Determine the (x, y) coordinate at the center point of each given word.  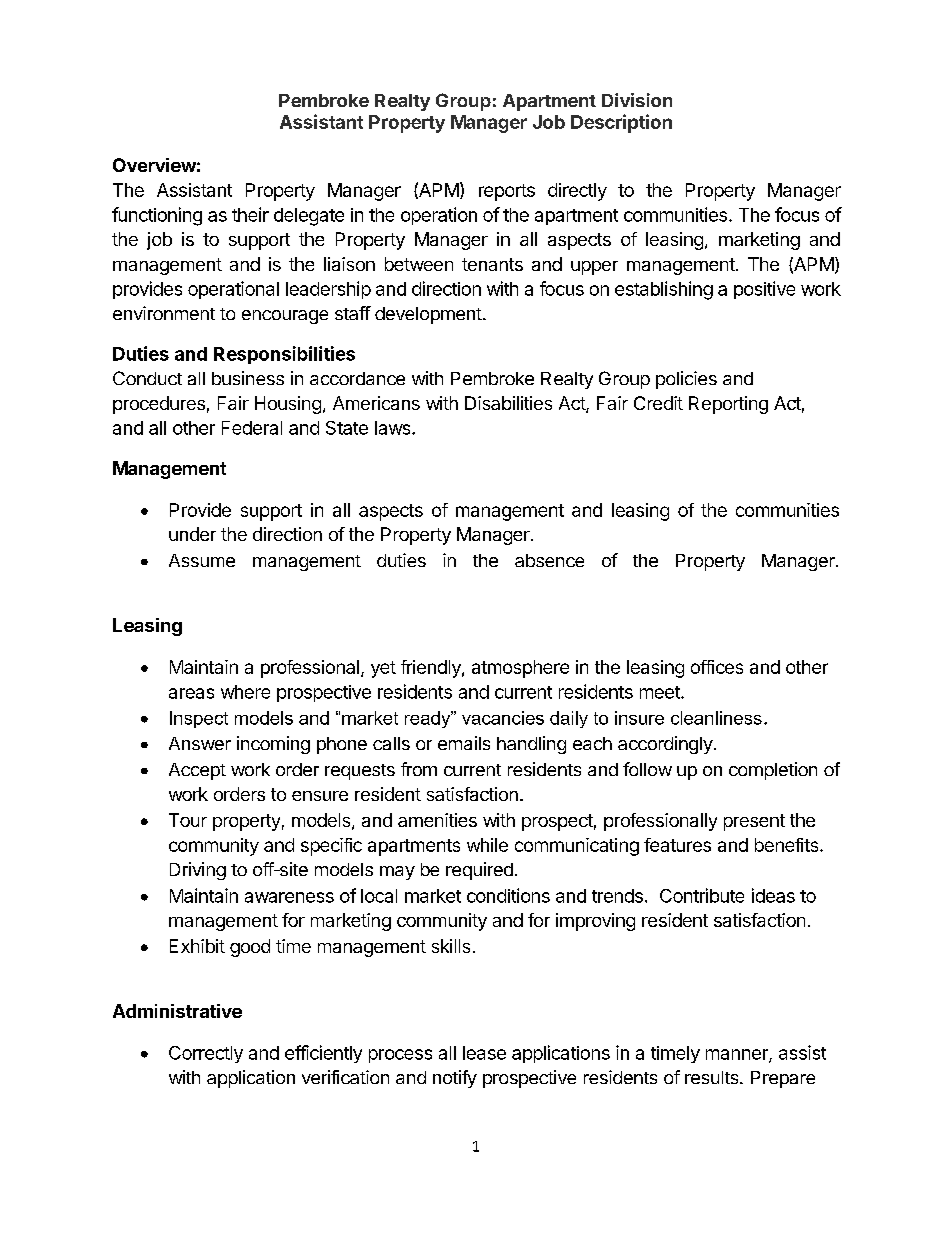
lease (484, 1053)
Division (637, 100)
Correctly (206, 1054)
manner (738, 1055)
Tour (188, 820)
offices (717, 667)
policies (686, 380)
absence (549, 560)
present (754, 822)
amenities (437, 820)
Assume (202, 560)
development (428, 315)
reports (507, 192)
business (248, 378)
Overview (154, 165)
